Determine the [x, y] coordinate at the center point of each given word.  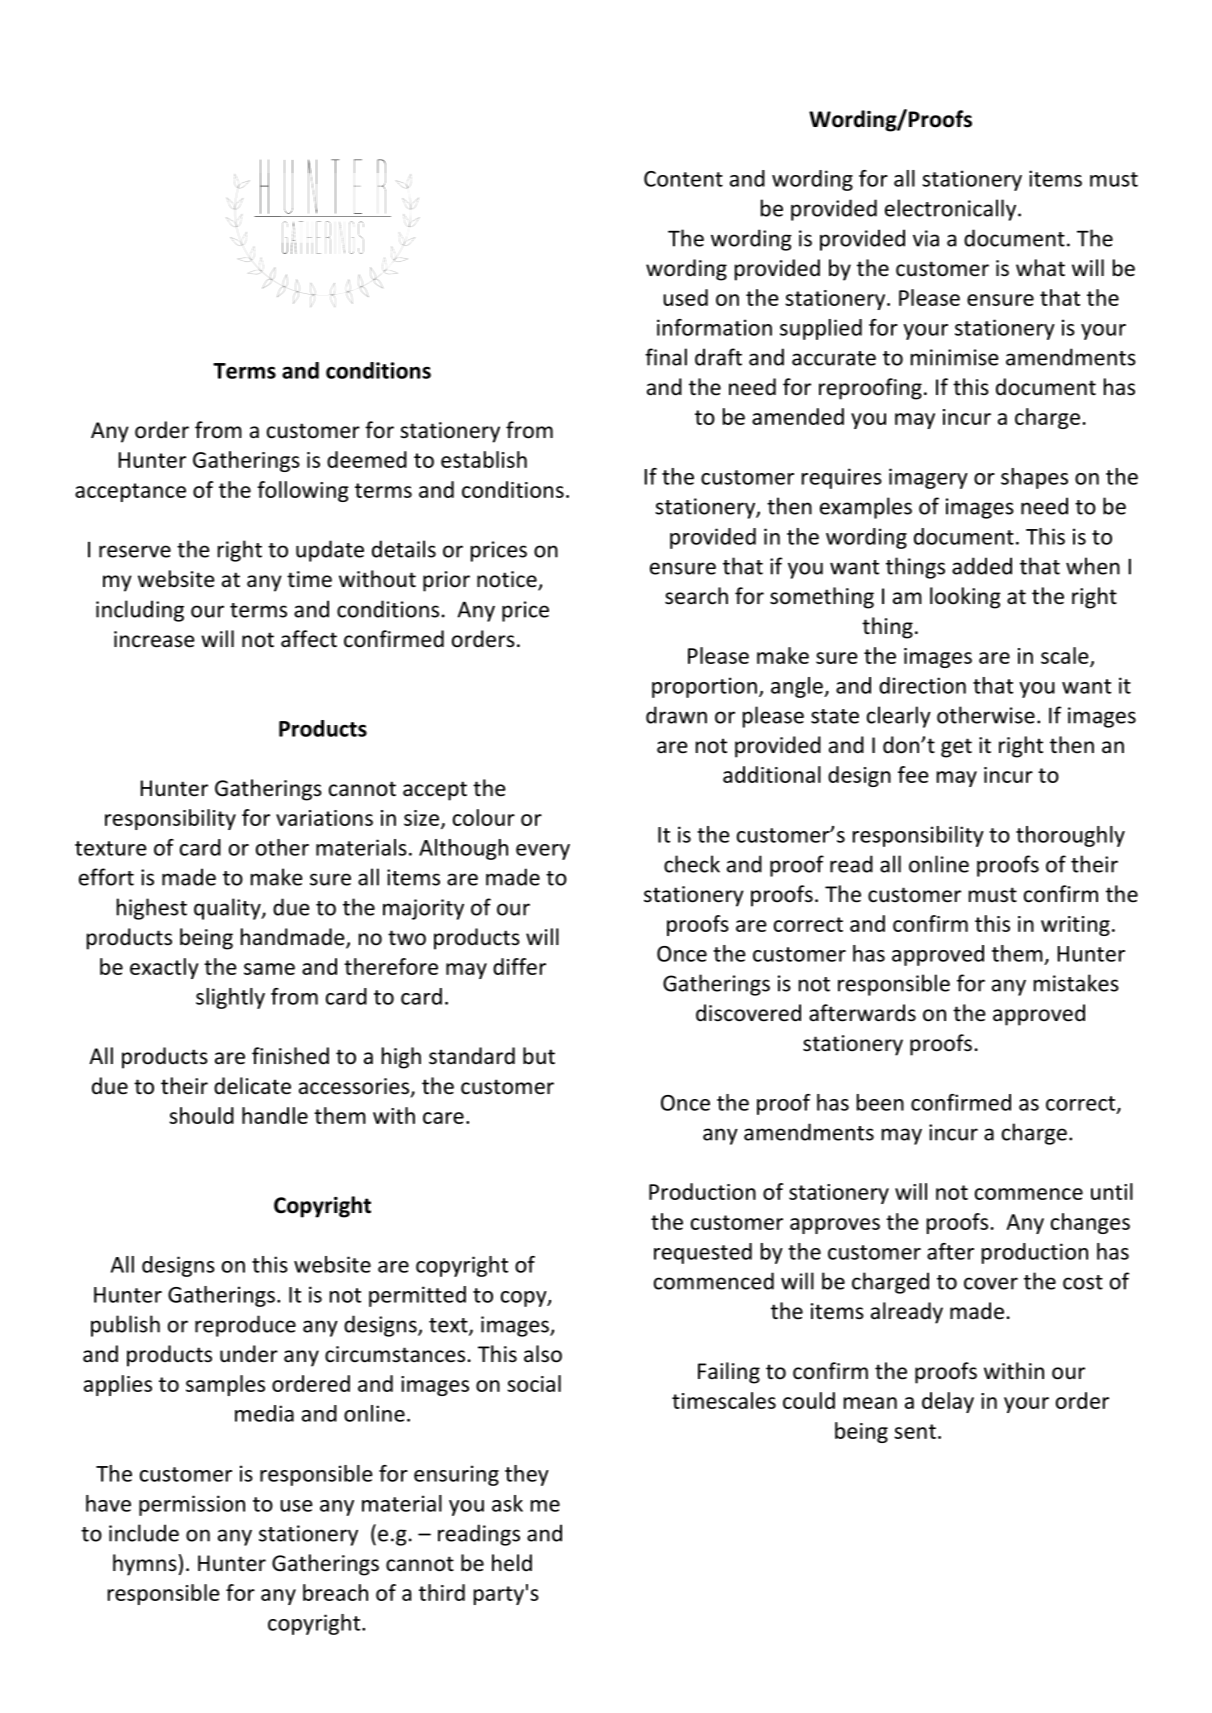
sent [915, 1431]
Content [683, 179]
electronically [950, 210]
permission [192, 1505]
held [512, 1563]
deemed [367, 459]
